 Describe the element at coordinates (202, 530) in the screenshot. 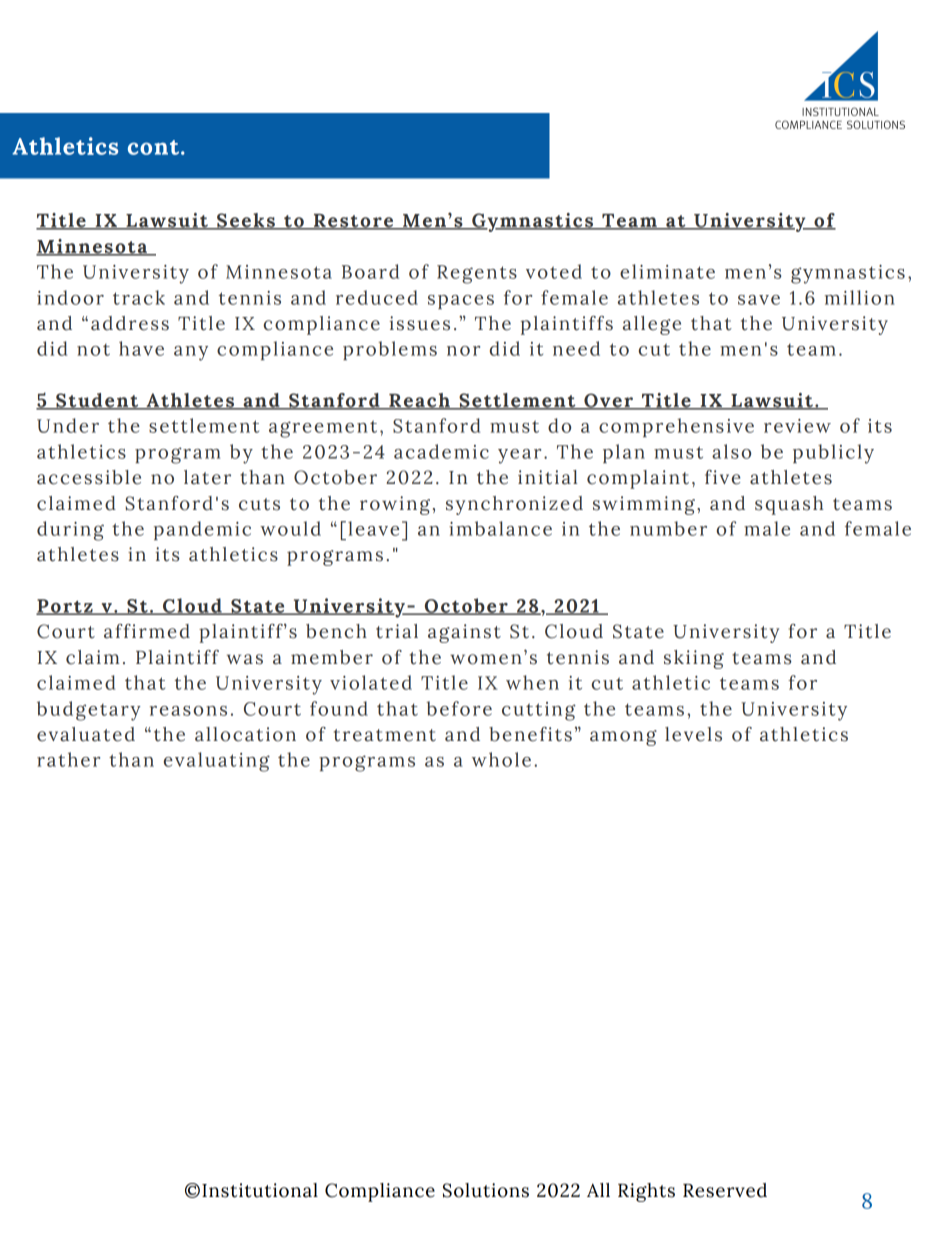

I see `pandemic` at that location.
